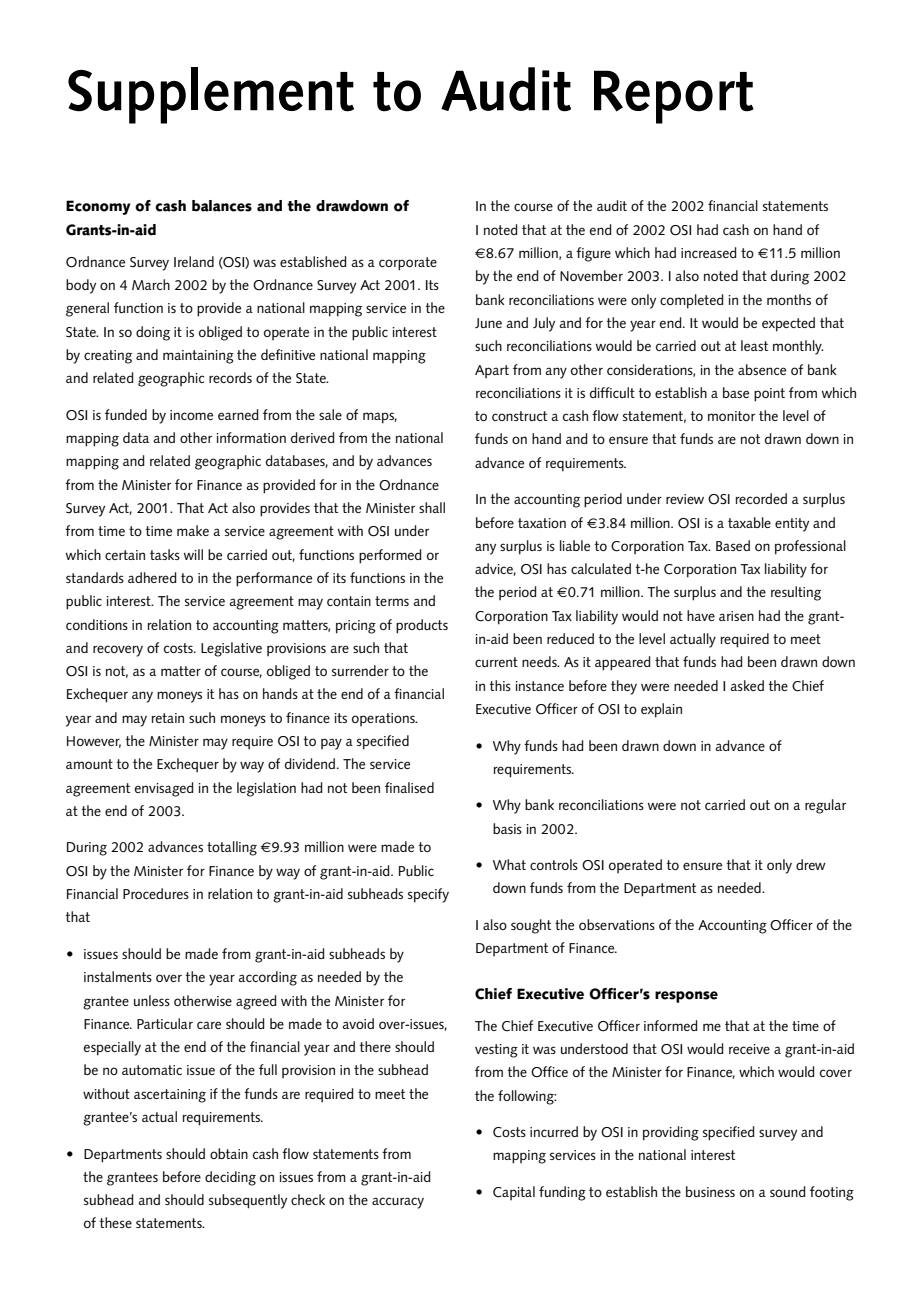 The height and width of the screenshot is (1308, 924). I want to click on Supplement, so click(211, 95).
